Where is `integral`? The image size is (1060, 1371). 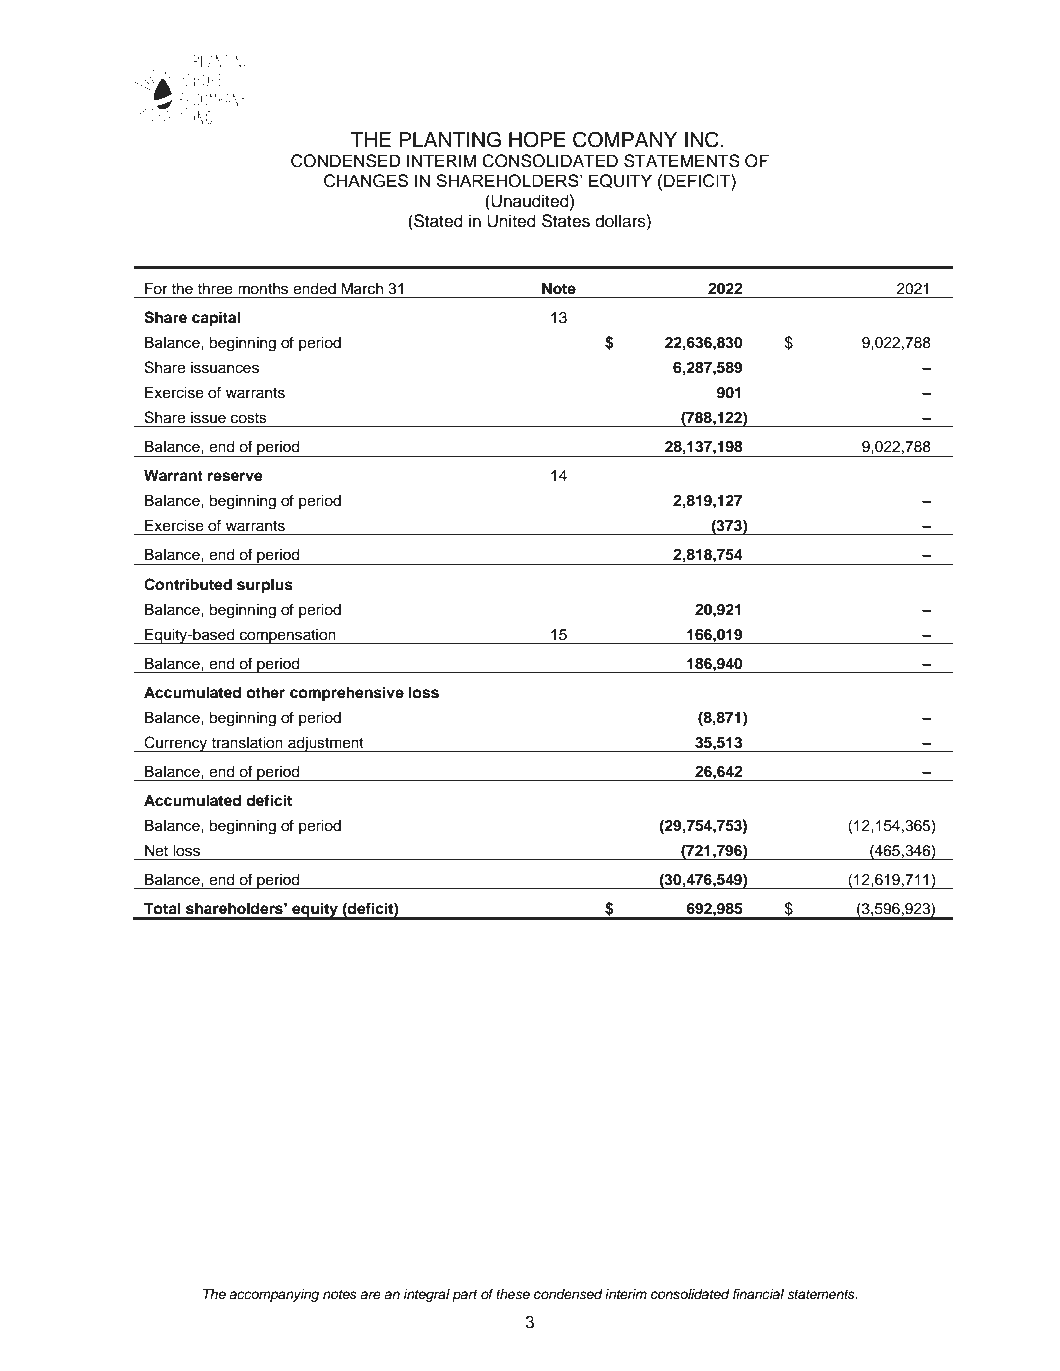
integral is located at coordinates (427, 1295).
